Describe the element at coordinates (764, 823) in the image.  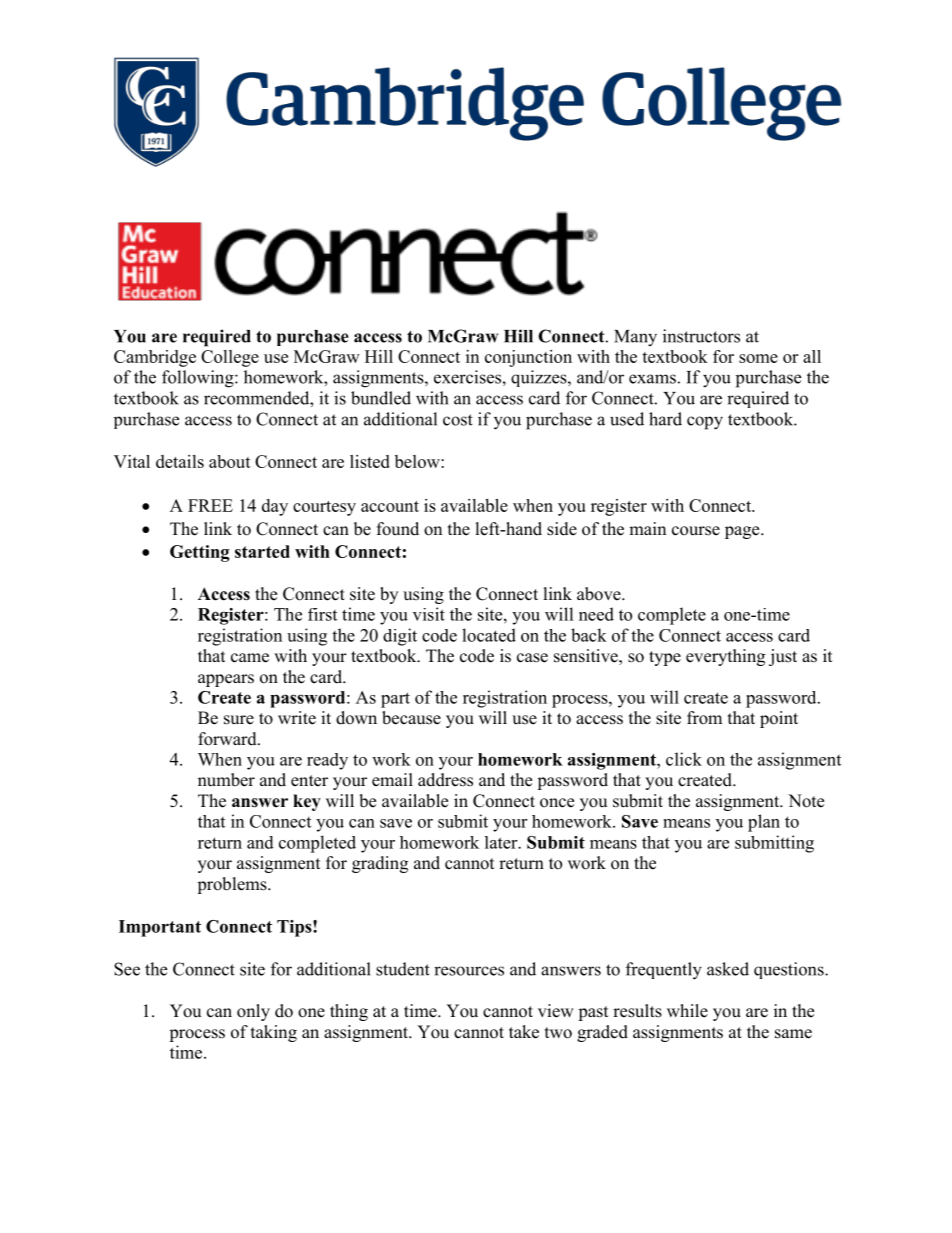
I see `plan` at that location.
